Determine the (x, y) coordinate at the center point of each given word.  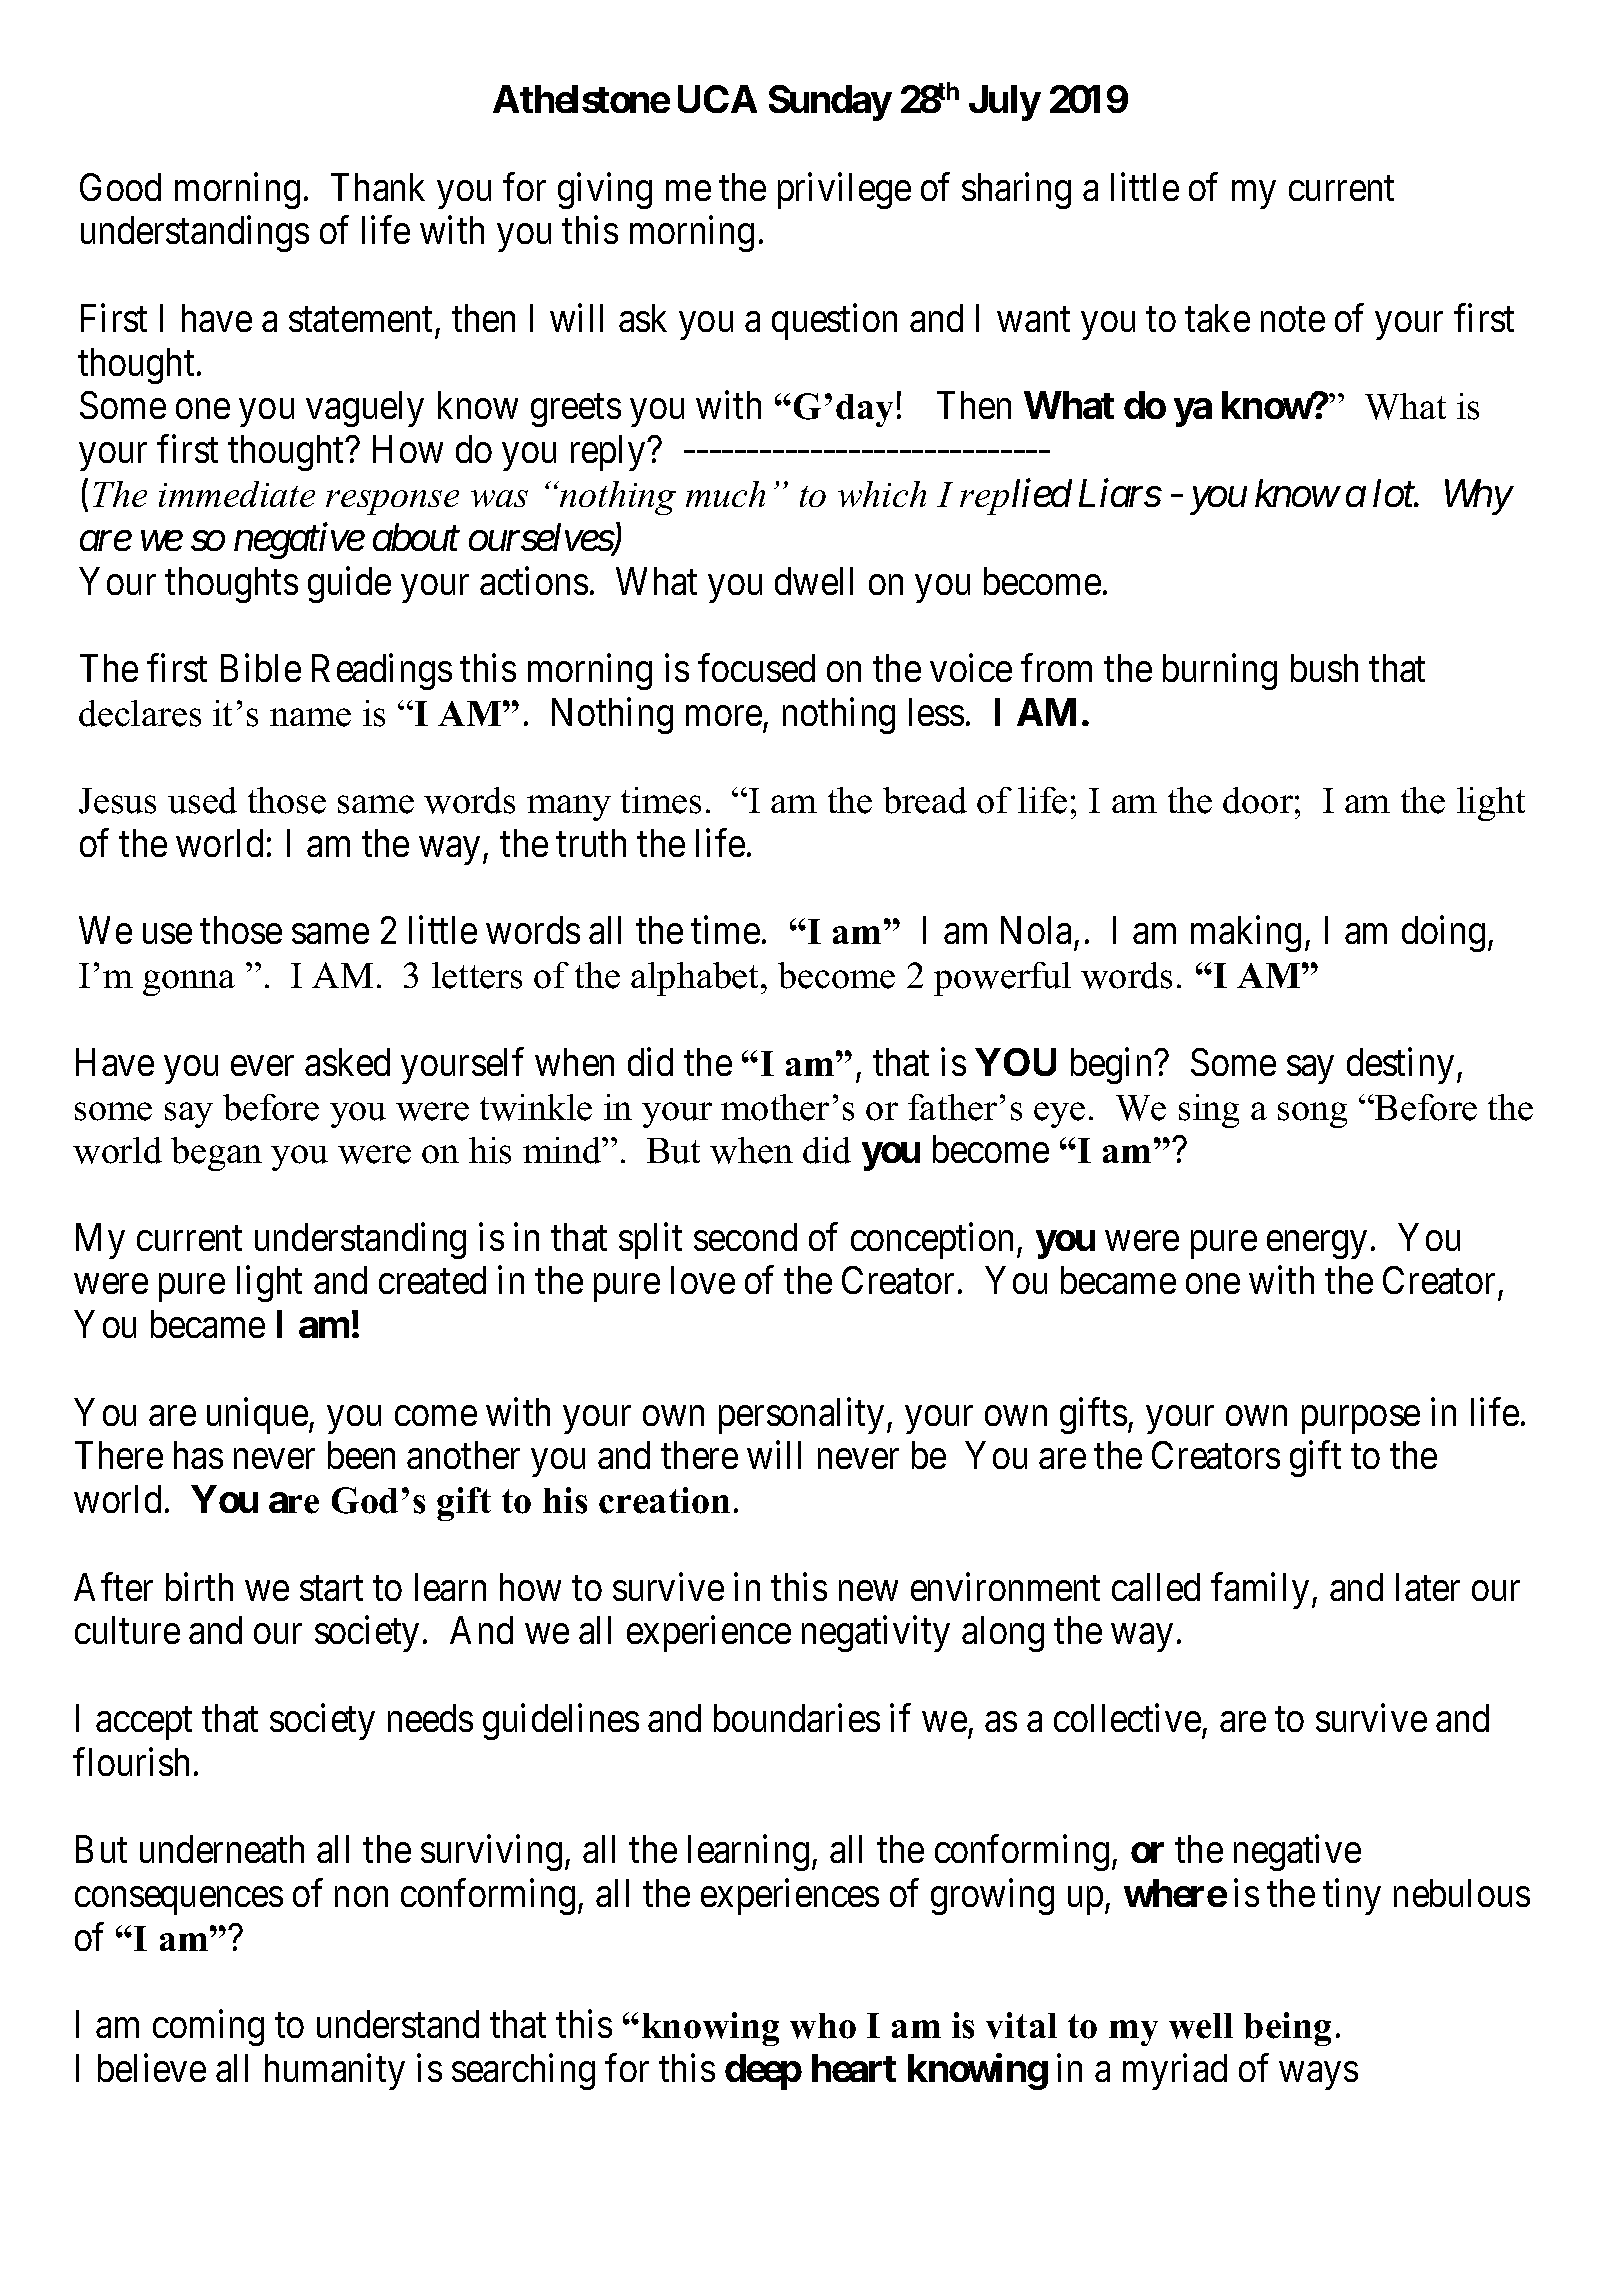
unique (258, 1416)
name (310, 717)
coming (208, 2028)
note (1293, 320)
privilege (844, 191)
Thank (378, 187)
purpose (1361, 1420)
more (724, 716)
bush (1324, 668)
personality (801, 1416)
